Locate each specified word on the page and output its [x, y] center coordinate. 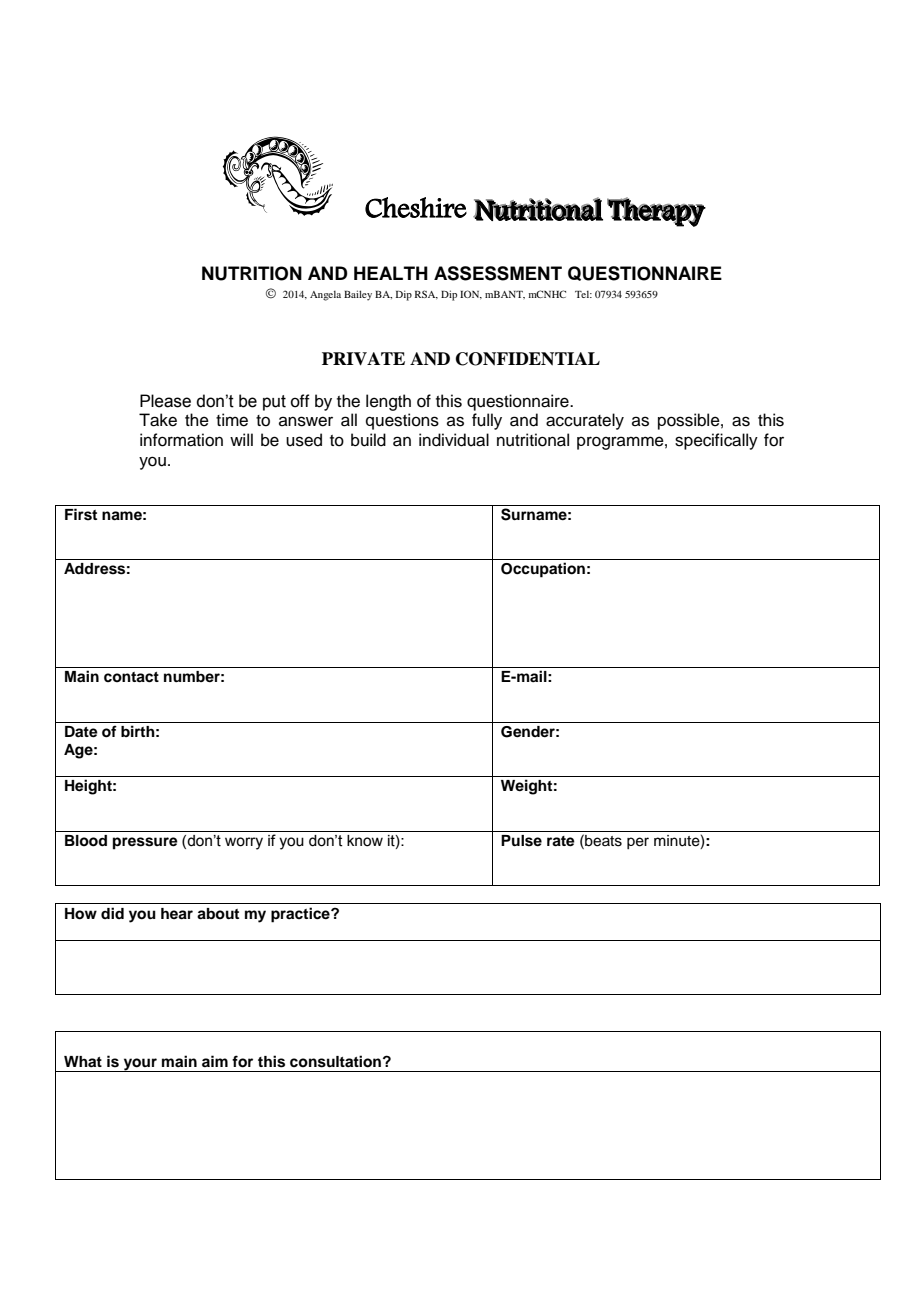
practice [301, 915]
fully [487, 421]
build [368, 440]
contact [131, 677]
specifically [716, 441]
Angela [325, 295]
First [81, 514]
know [365, 841]
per [638, 843]
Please [165, 401]
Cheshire [416, 207]
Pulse [521, 841]
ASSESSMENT [498, 273]
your [140, 1065]
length [388, 402]
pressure [145, 843]
